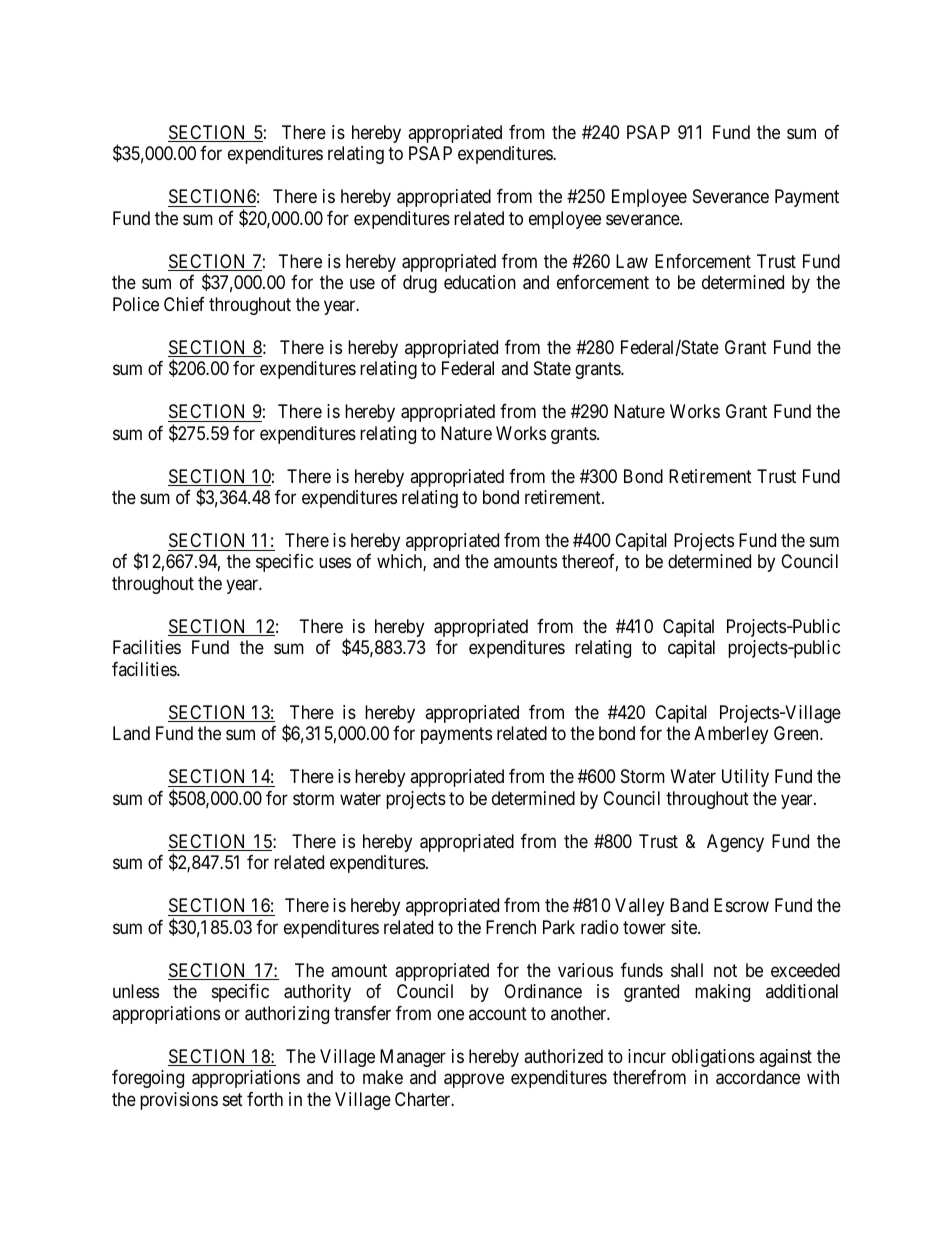 The height and width of the image is (1233, 952). What do you see at coordinates (797, 733) in the image?
I see `Green` at bounding box center [797, 733].
